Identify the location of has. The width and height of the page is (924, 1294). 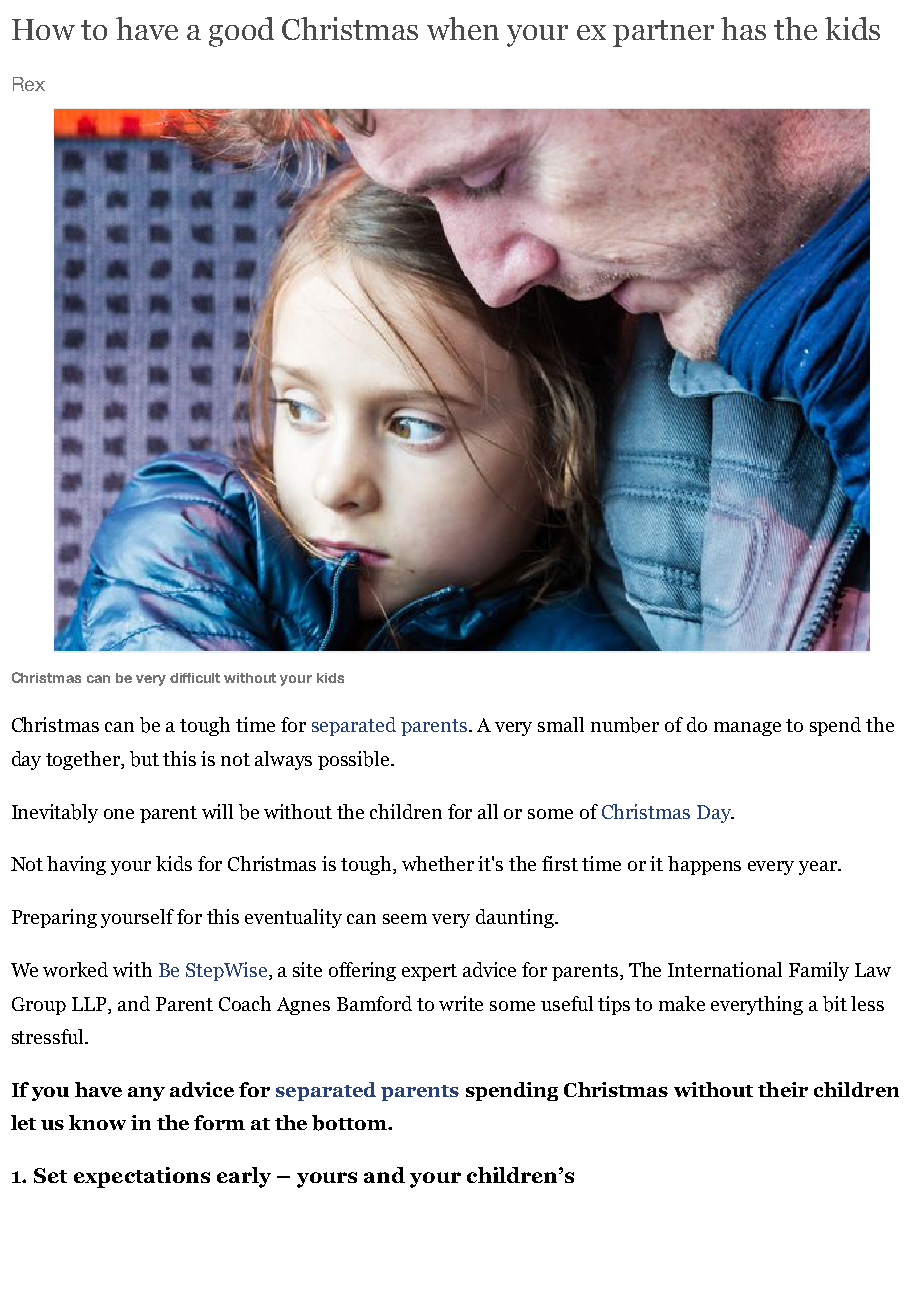
(743, 28).
